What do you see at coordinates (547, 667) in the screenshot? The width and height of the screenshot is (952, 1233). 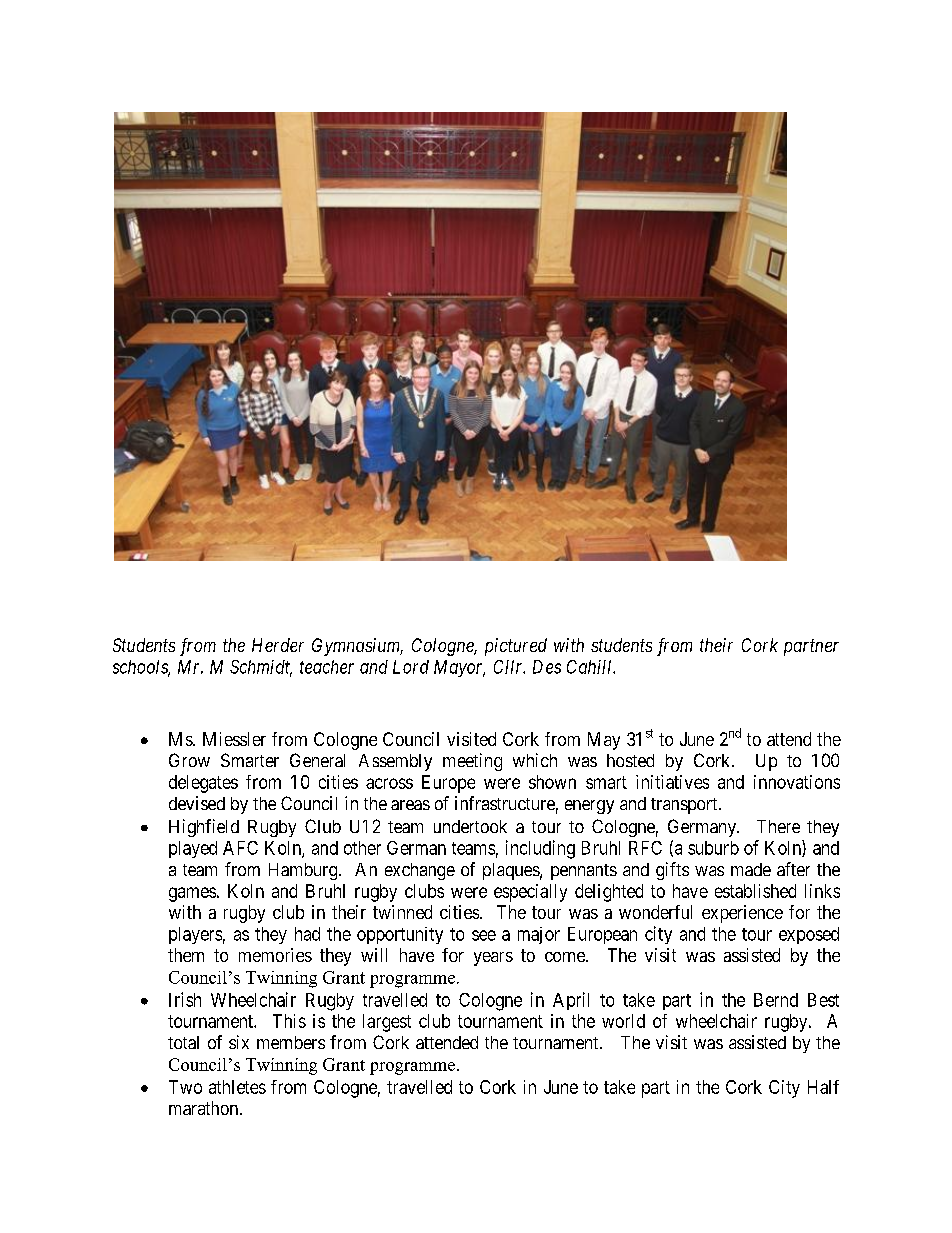 I see `Des` at bounding box center [547, 667].
